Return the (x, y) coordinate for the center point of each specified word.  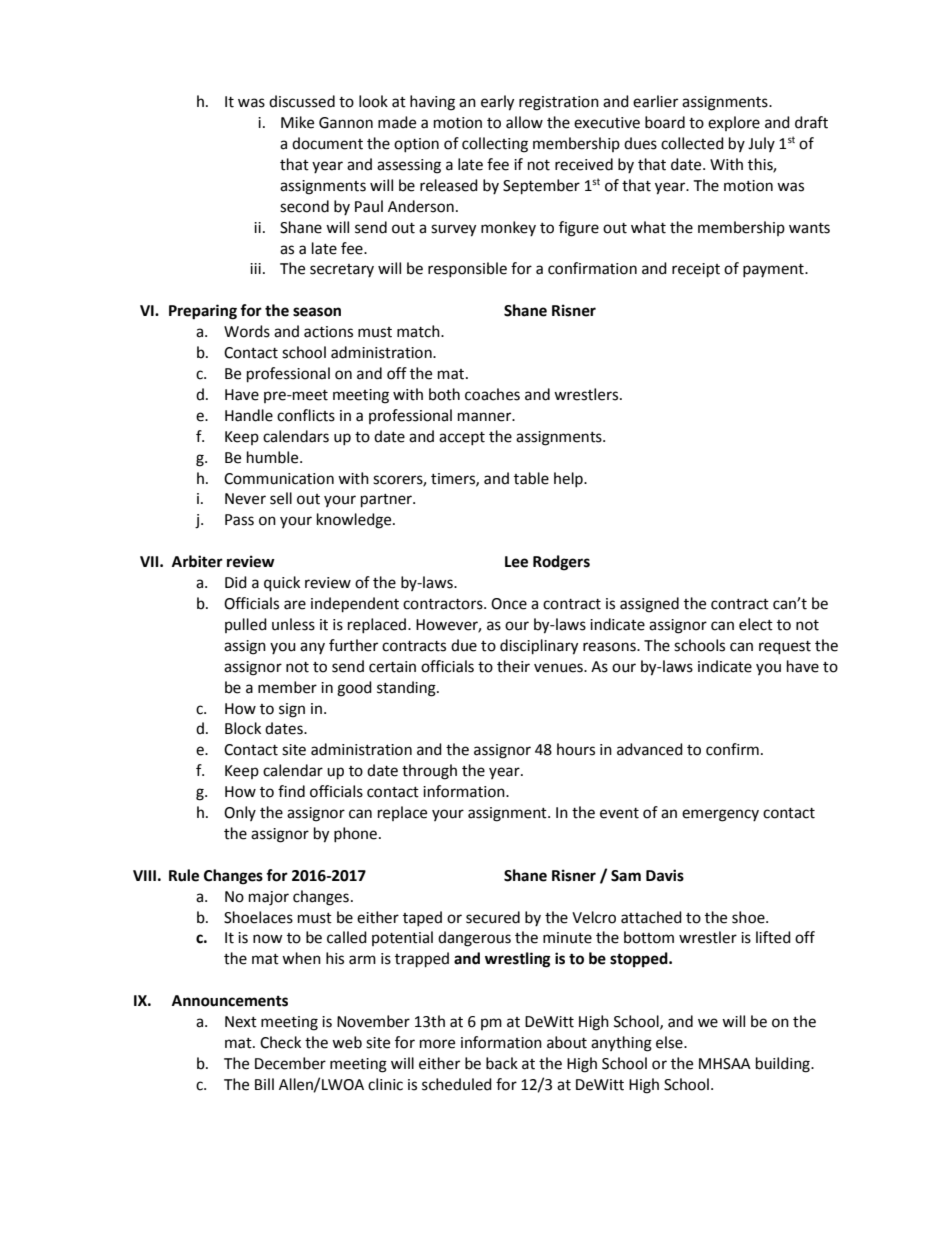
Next (241, 1022)
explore (734, 123)
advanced (650, 749)
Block (243, 728)
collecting (495, 145)
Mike (297, 122)
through (429, 772)
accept (462, 438)
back (502, 1063)
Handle (249, 415)
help (569, 479)
